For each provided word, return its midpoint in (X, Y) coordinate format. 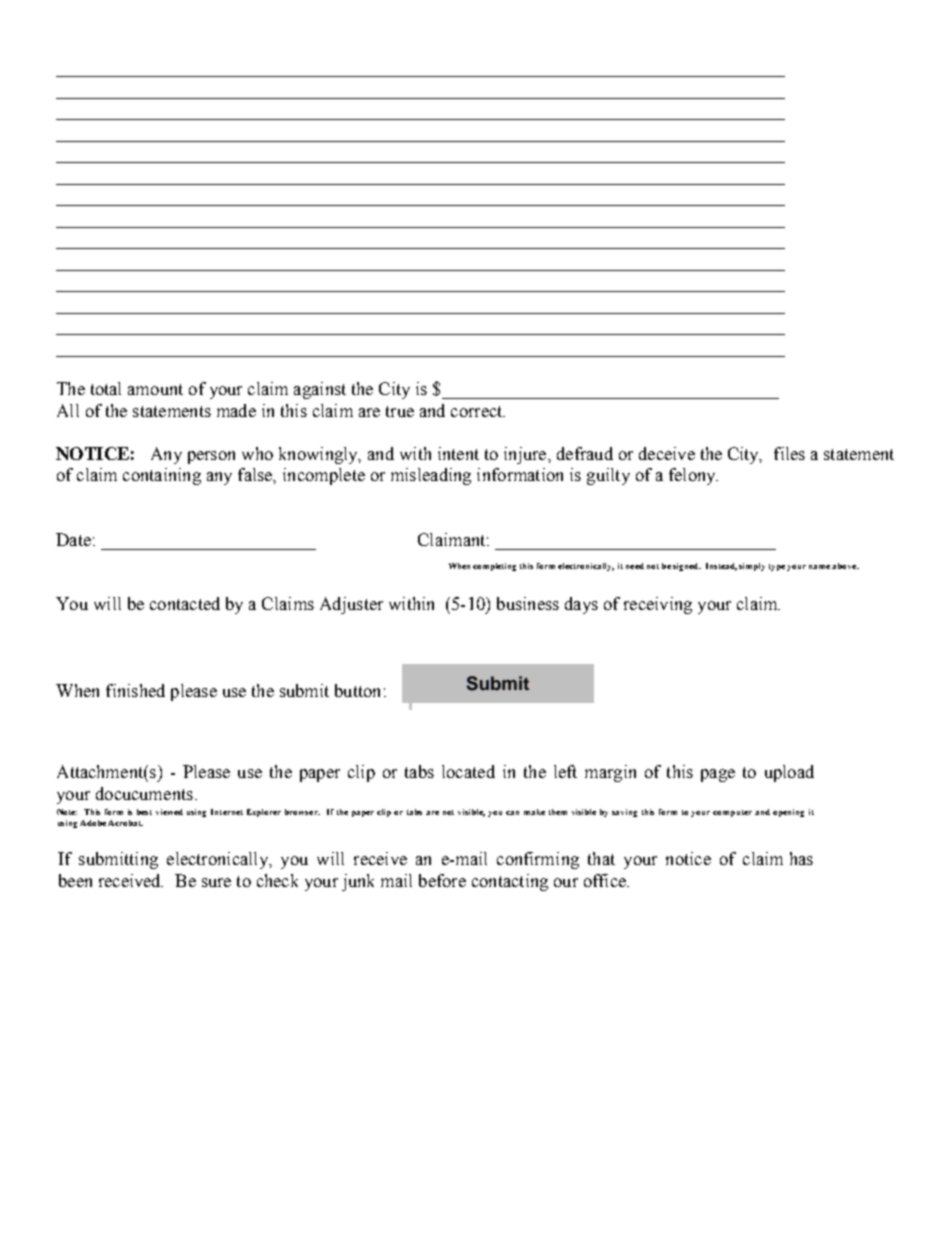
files (789, 453)
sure (216, 882)
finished (135, 690)
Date (73, 539)
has (801, 858)
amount (155, 389)
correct (478, 411)
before (442, 880)
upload (789, 773)
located (468, 771)
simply (752, 567)
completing (494, 567)
